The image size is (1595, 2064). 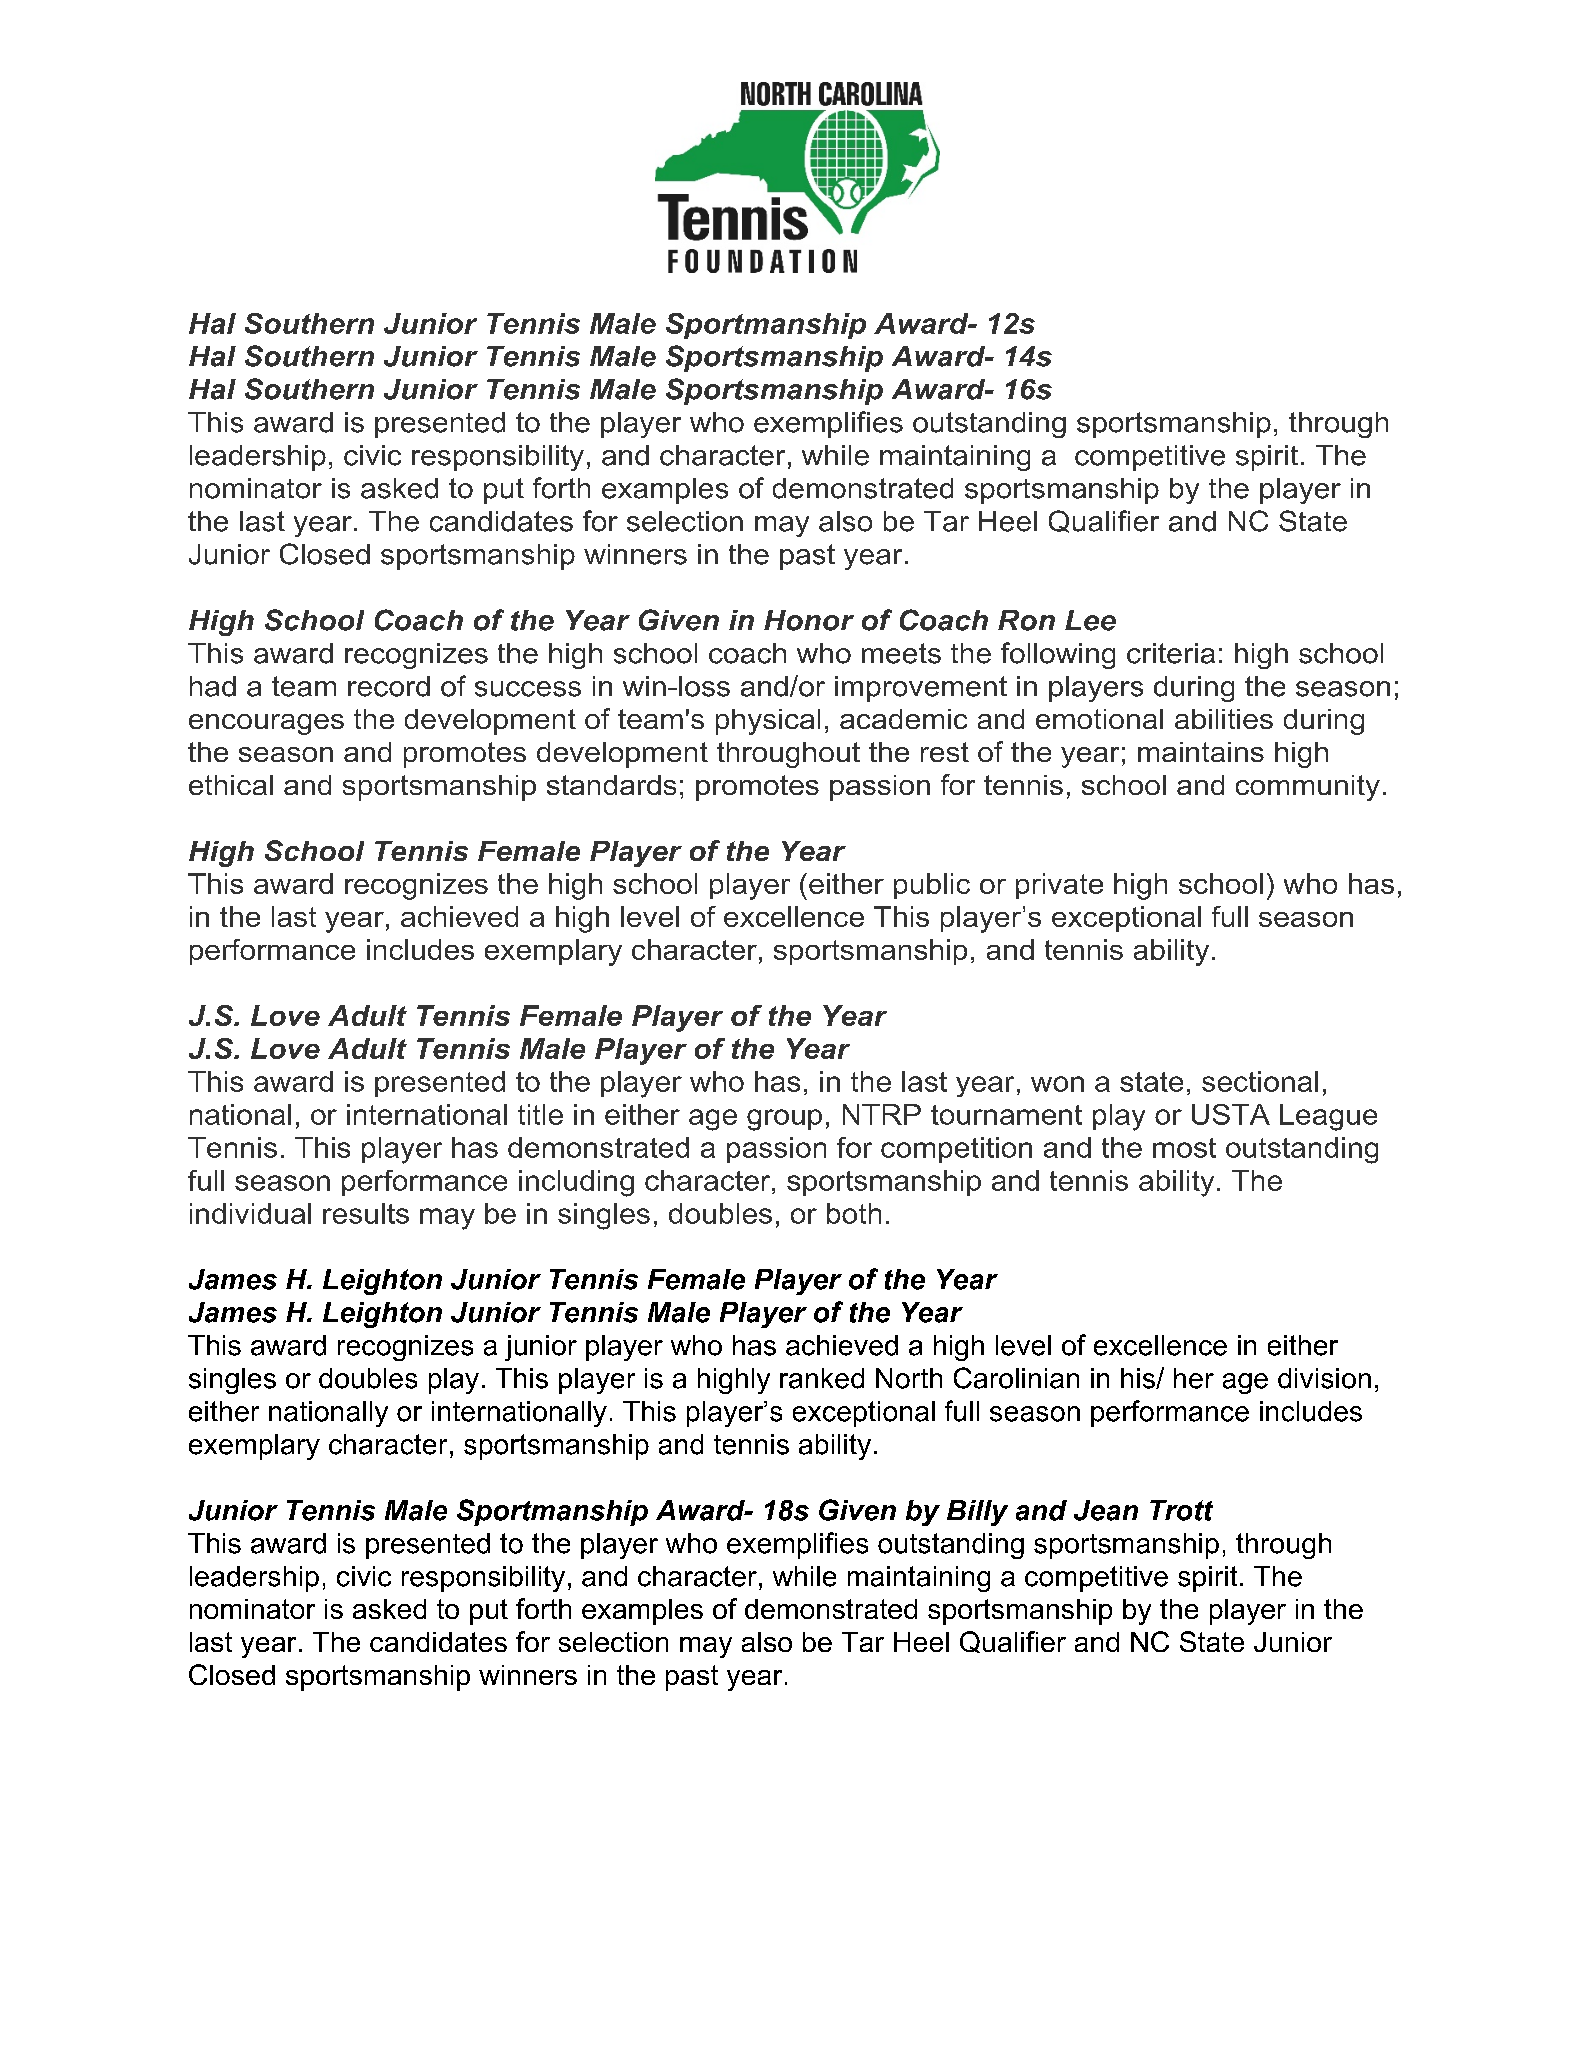 What do you see at coordinates (822, 1378) in the page?
I see `ranked` at bounding box center [822, 1378].
